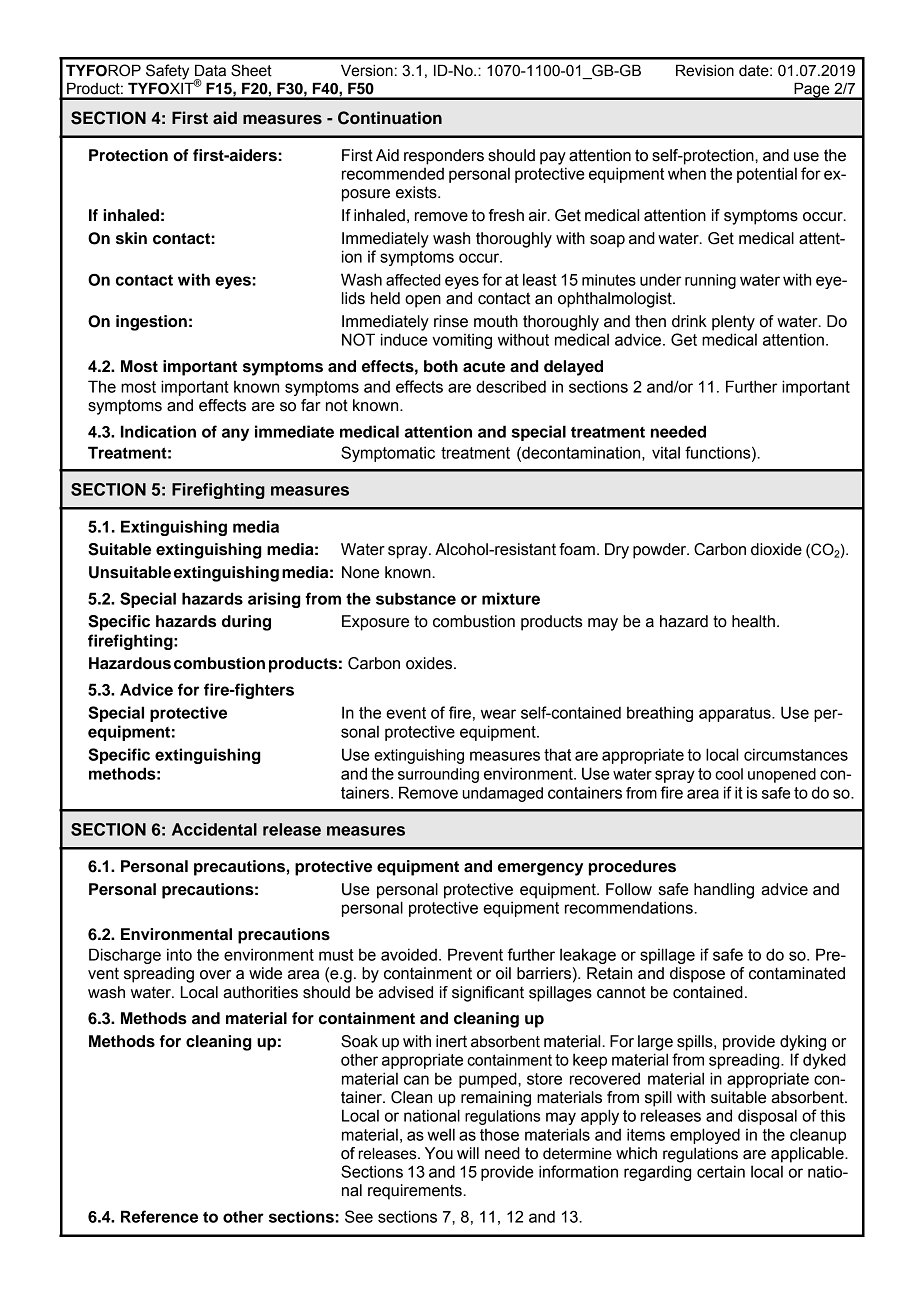  I want to click on will, so click(468, 1153).
